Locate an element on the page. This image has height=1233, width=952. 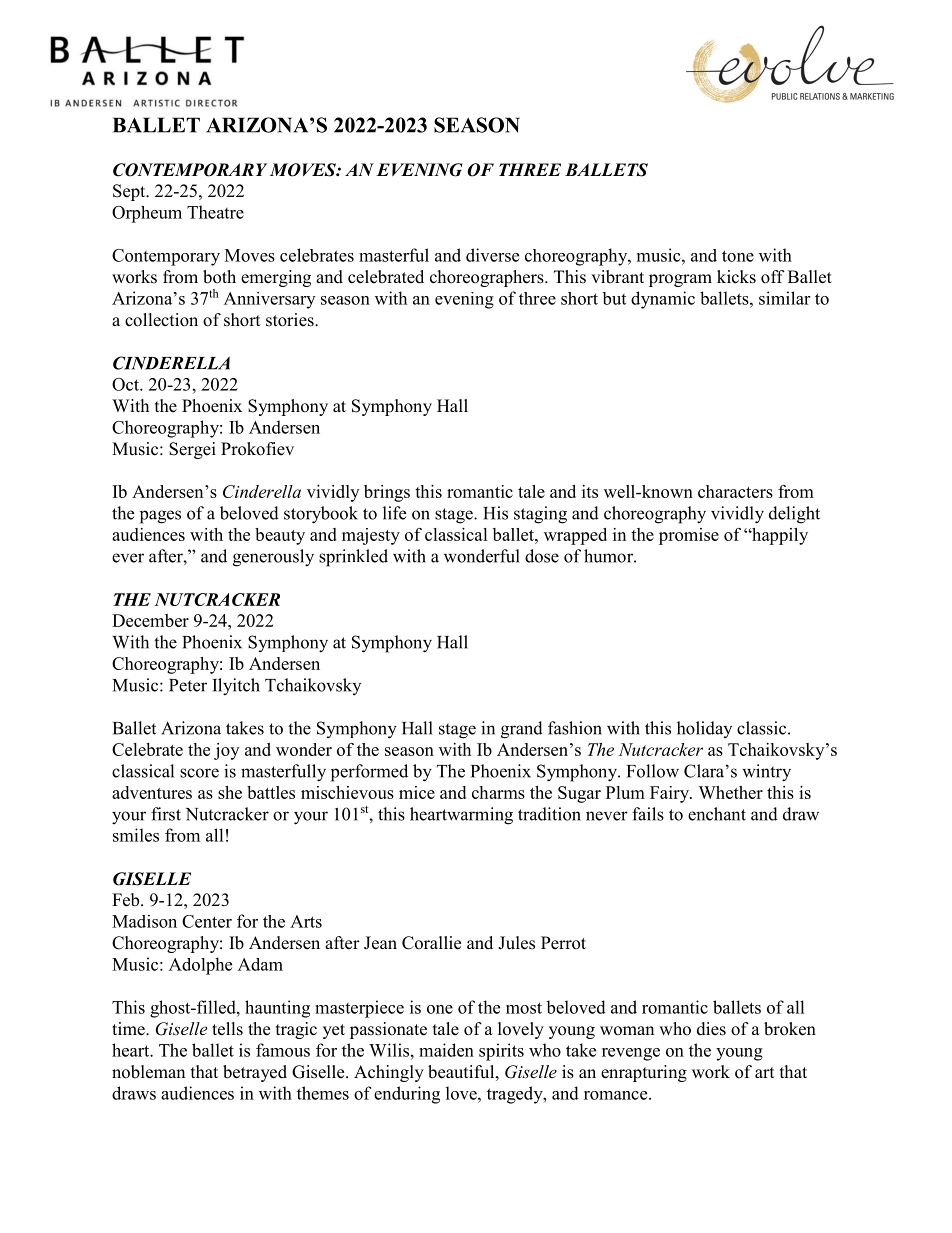
diverse is located at coordinates (492, 255).
